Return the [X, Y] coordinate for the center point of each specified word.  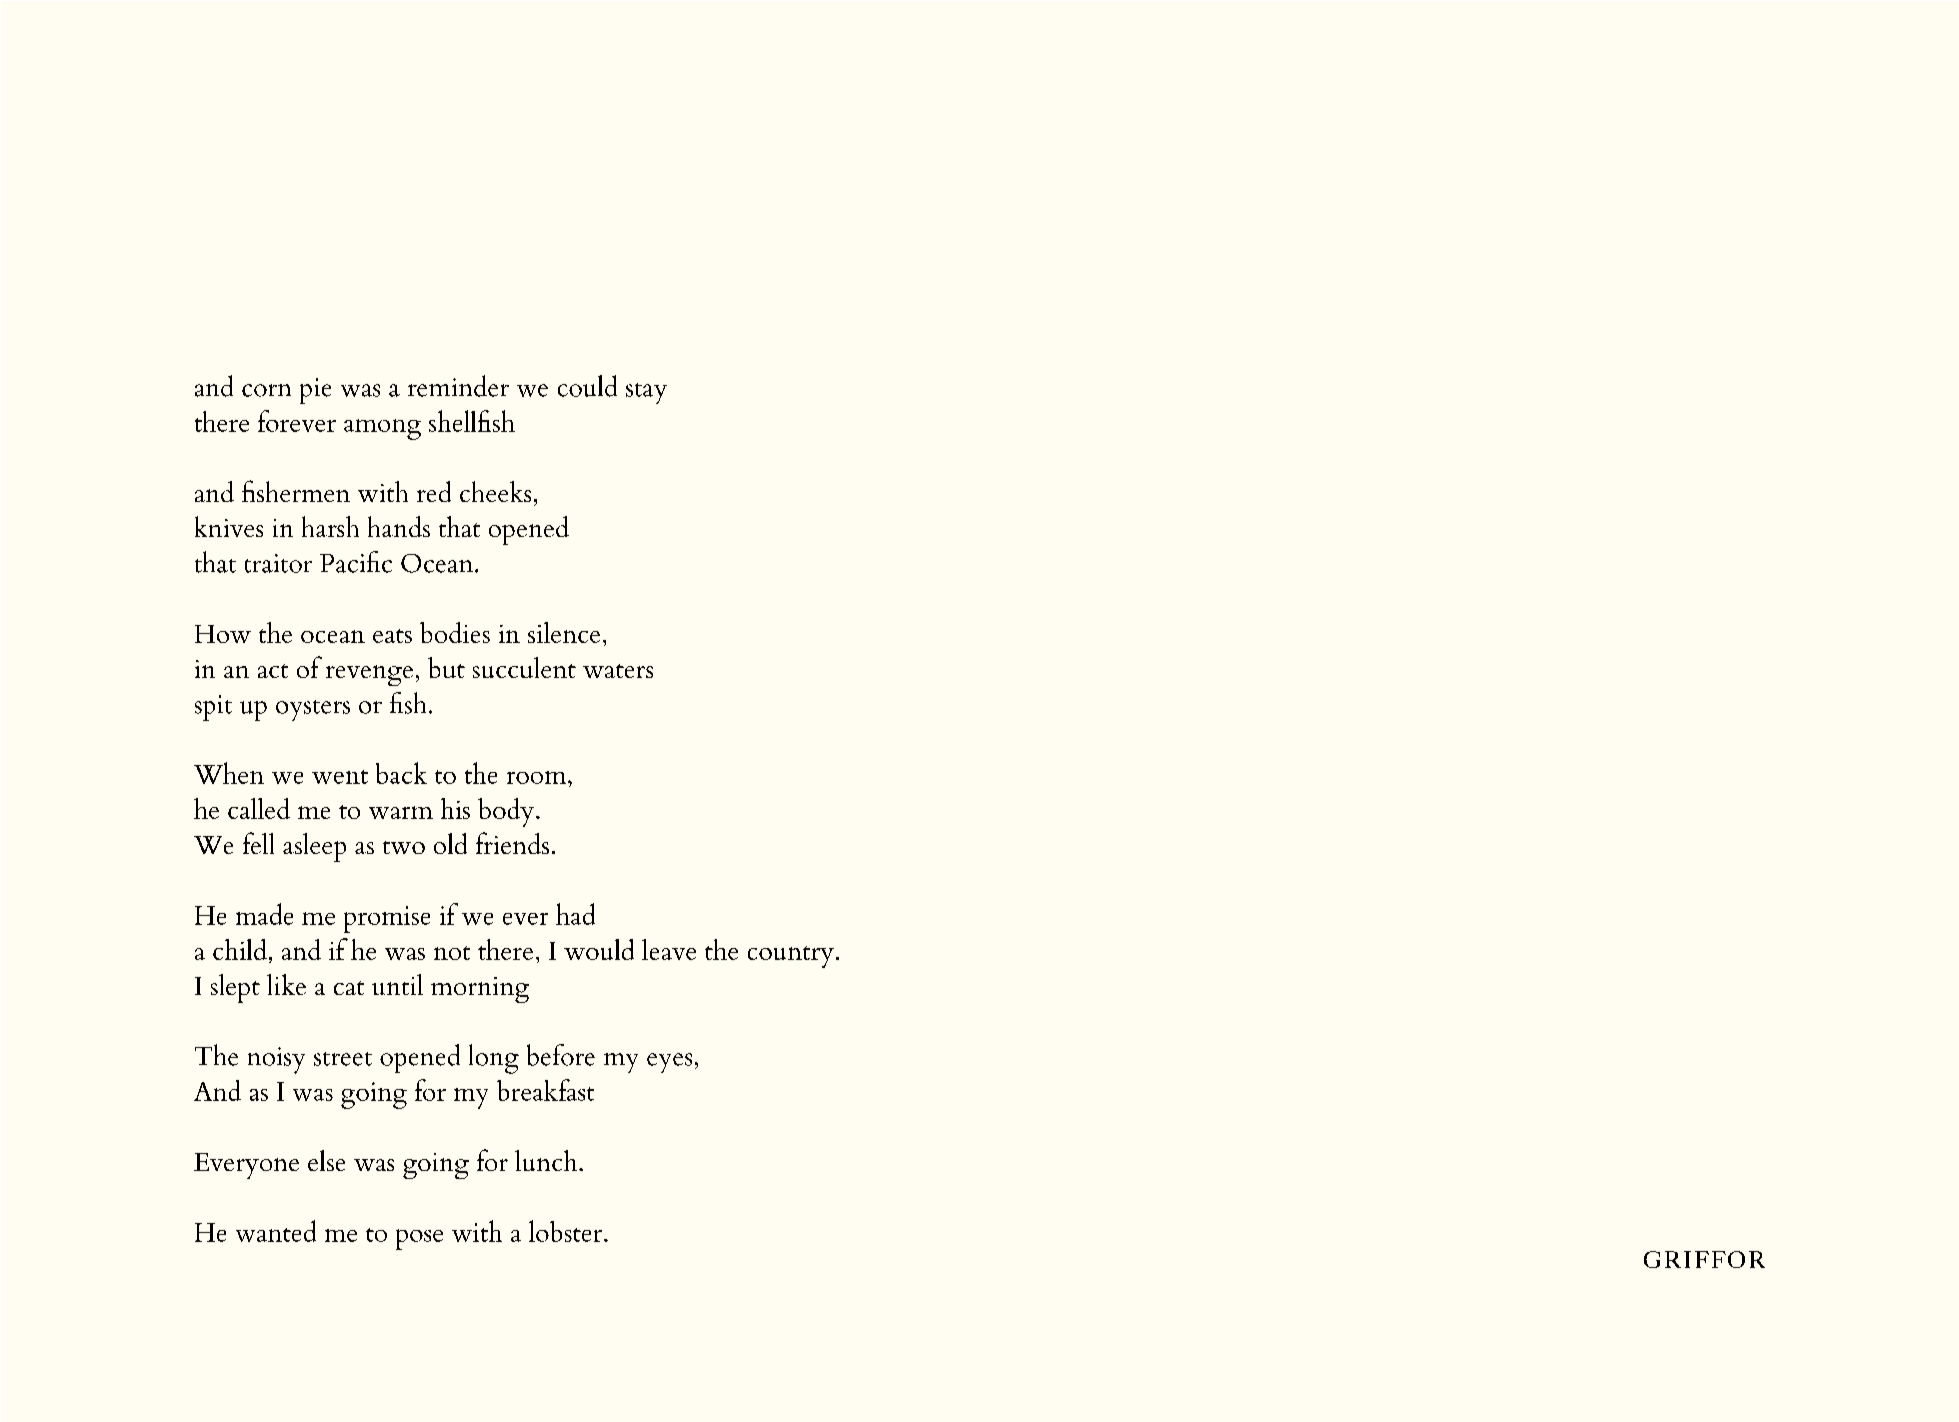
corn [266, 390]
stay [646, 393]
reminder [458, 386]
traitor [278, 563]
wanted [276, 1231]
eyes [669, 1063]
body [507, 812]
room [538, 777]
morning [480, 990]
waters [618, 671]
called [259, 808]
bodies [455, 632]
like [286, 984]
